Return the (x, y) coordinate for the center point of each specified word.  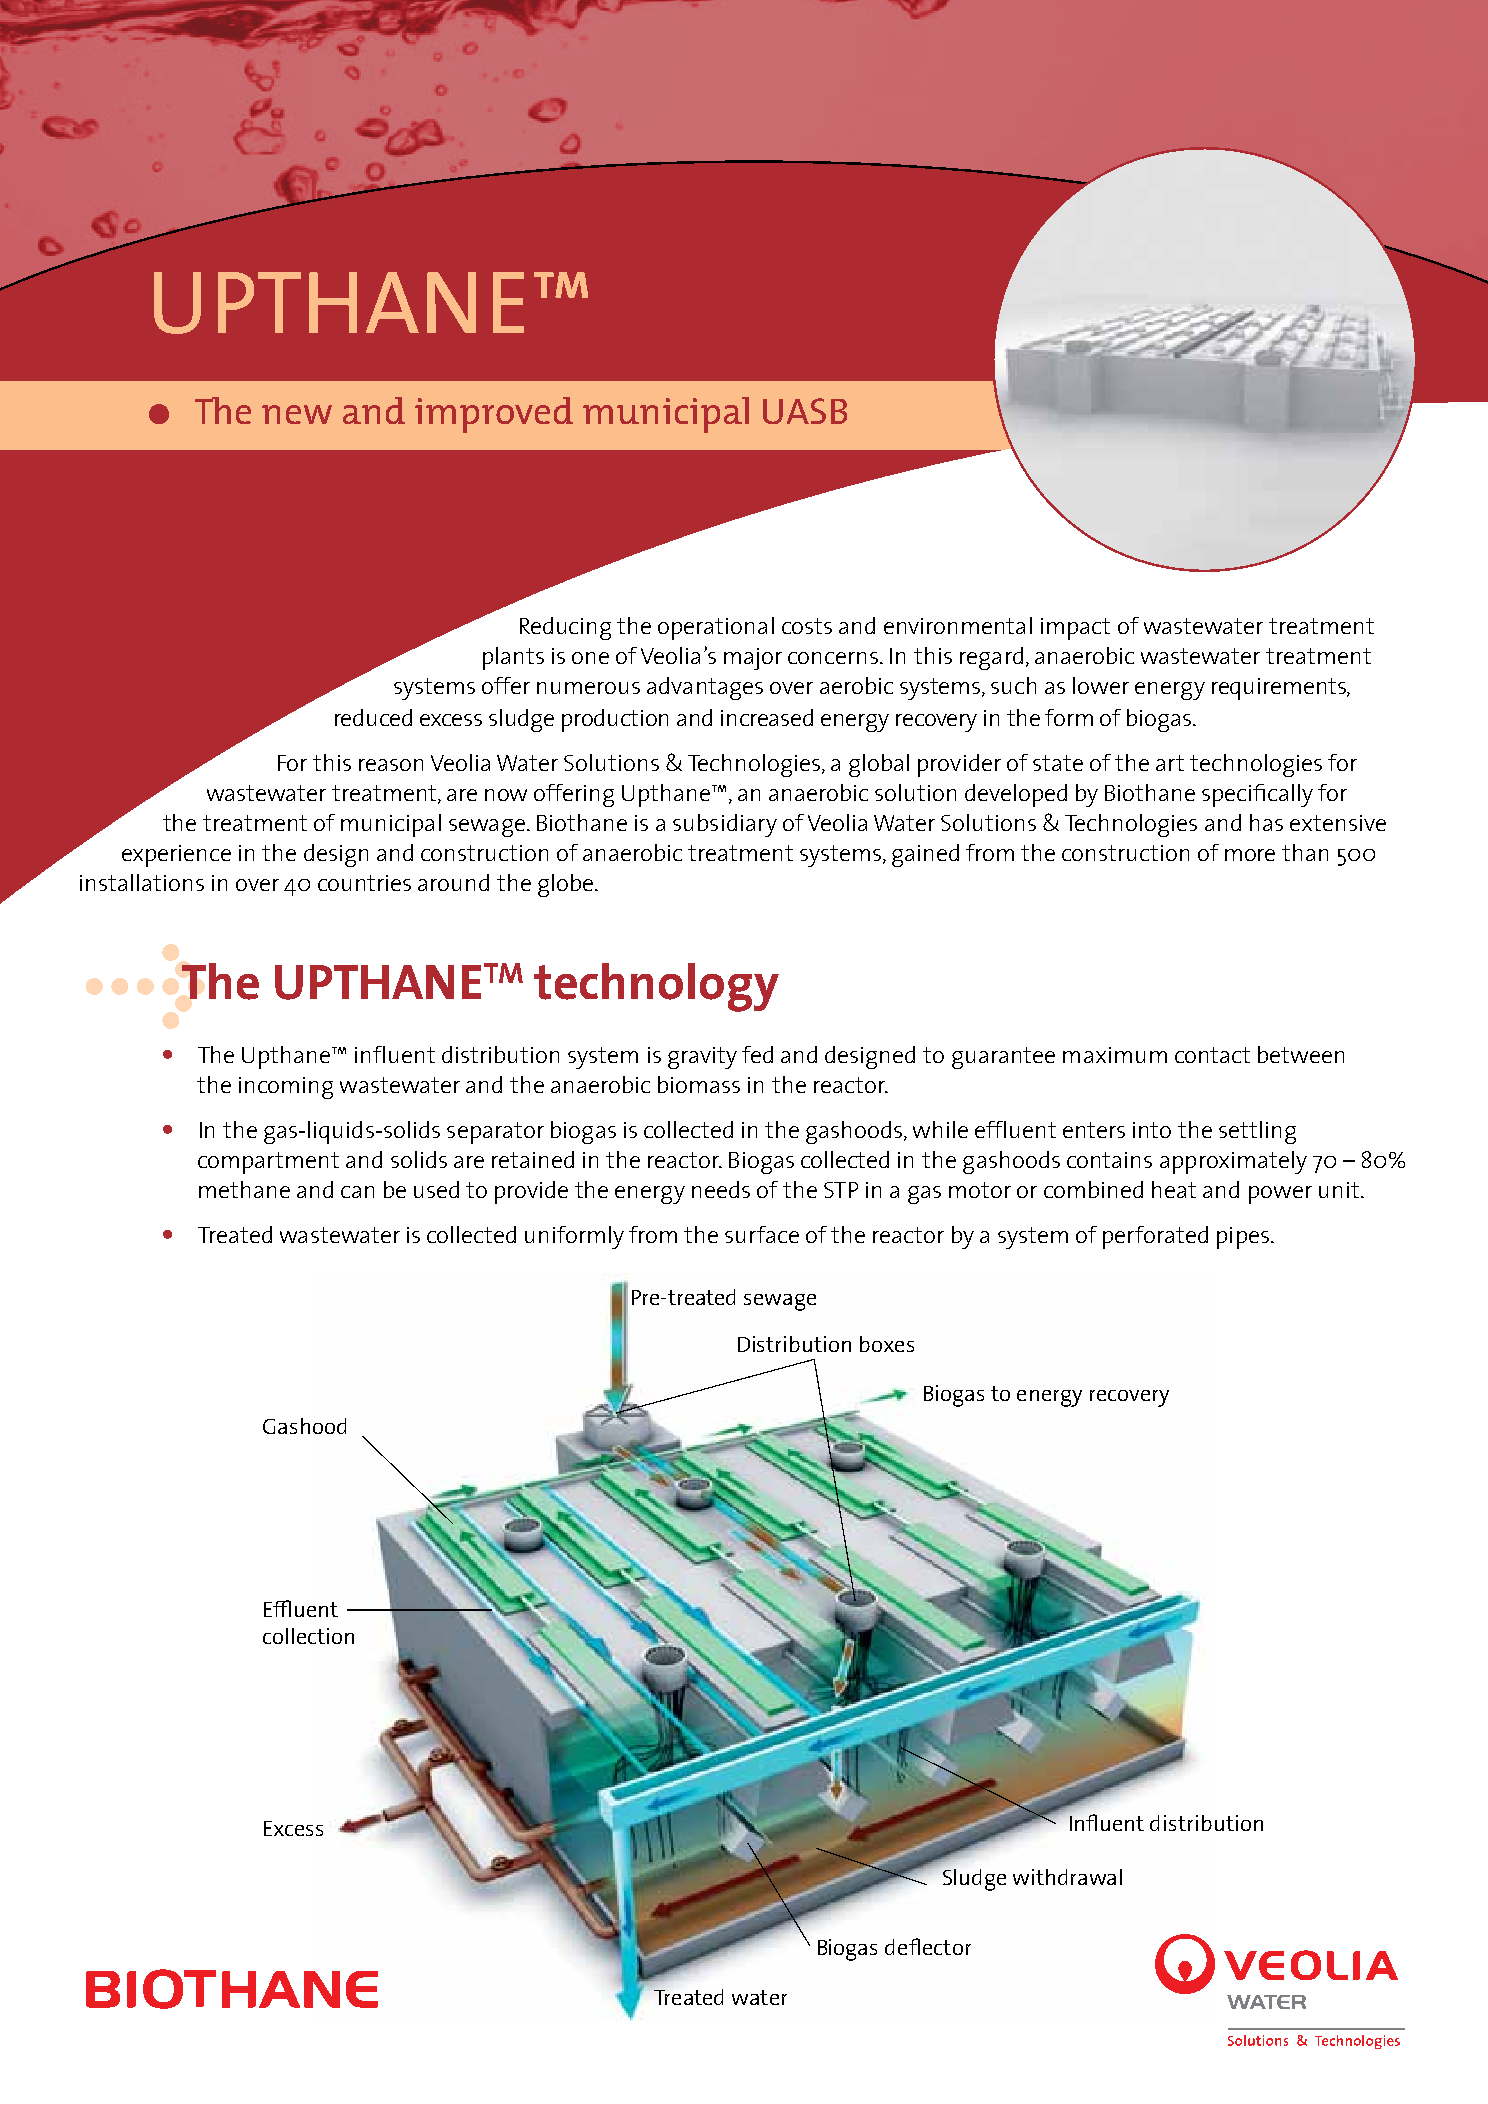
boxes (887, 1344)
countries (364, 883)
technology (656, 987)
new (297, 414)
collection (308, 1636)
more (1250, 855)
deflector (928, 1946)
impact (1075, 629)
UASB (805, 411)
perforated (1155, 1237)
